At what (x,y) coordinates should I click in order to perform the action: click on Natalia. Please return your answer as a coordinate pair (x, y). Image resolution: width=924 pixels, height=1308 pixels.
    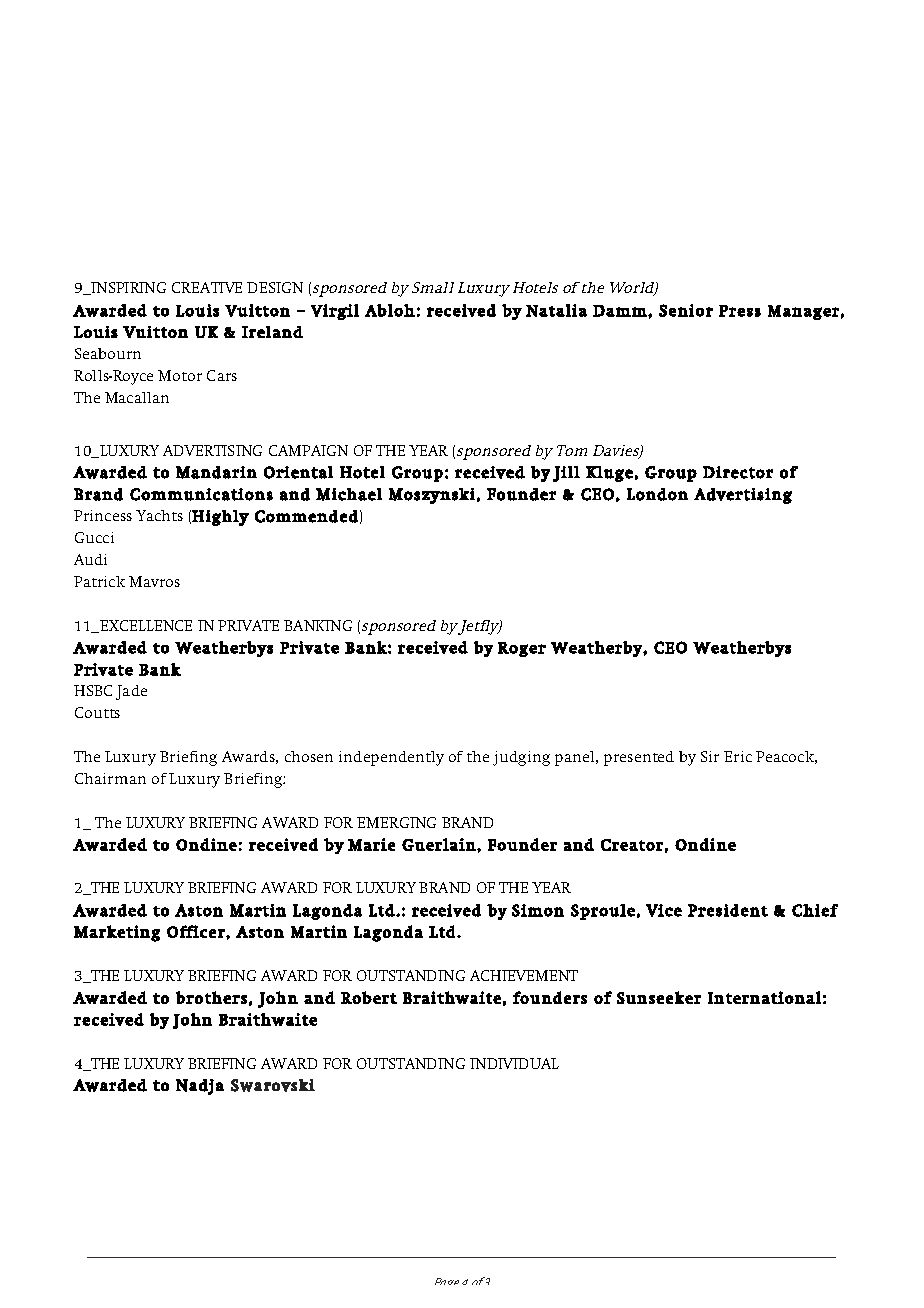
    Looking at the image, I should click on (556, 310).
